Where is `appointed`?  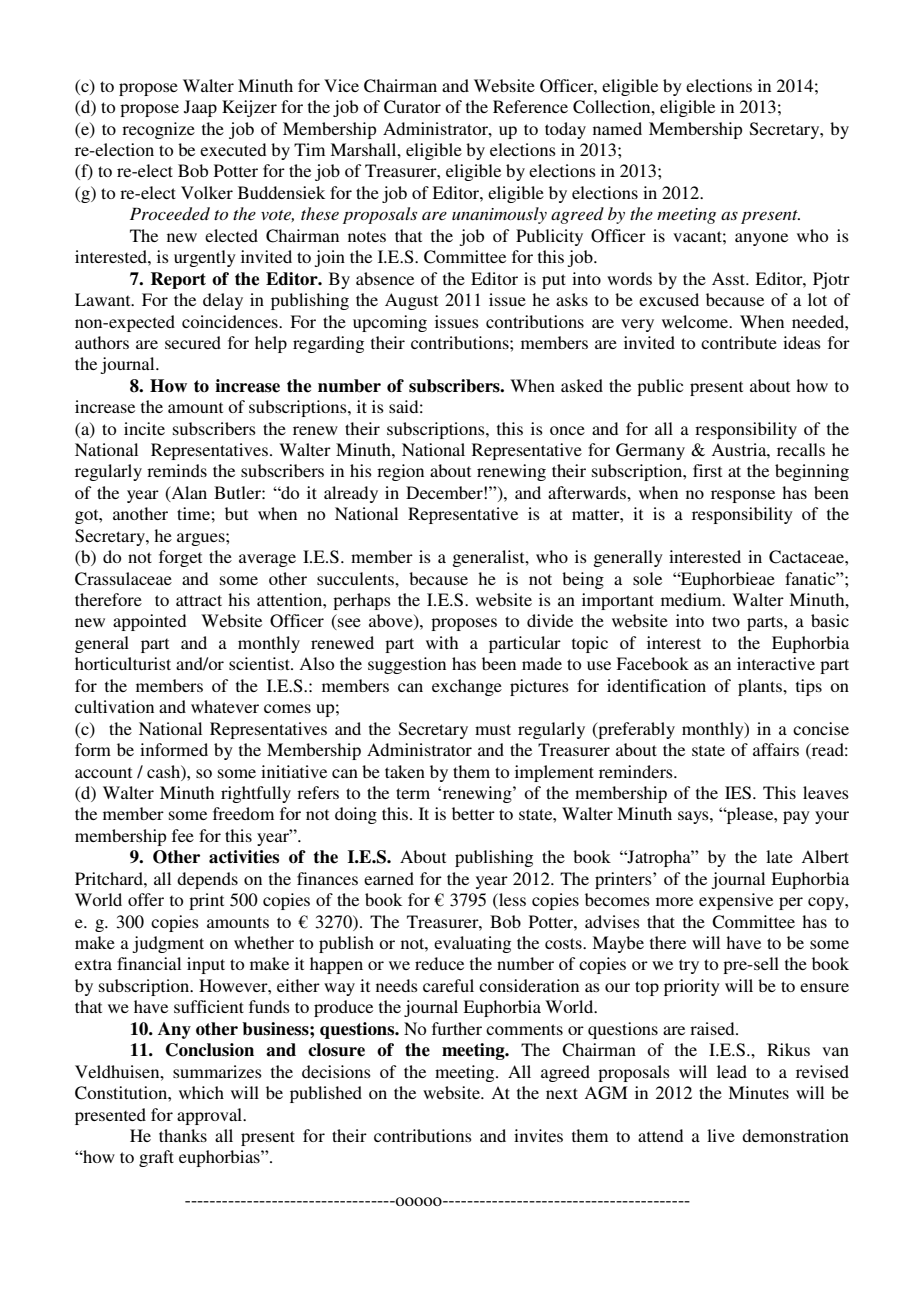 appointed is located at coordinates (149, 622).
